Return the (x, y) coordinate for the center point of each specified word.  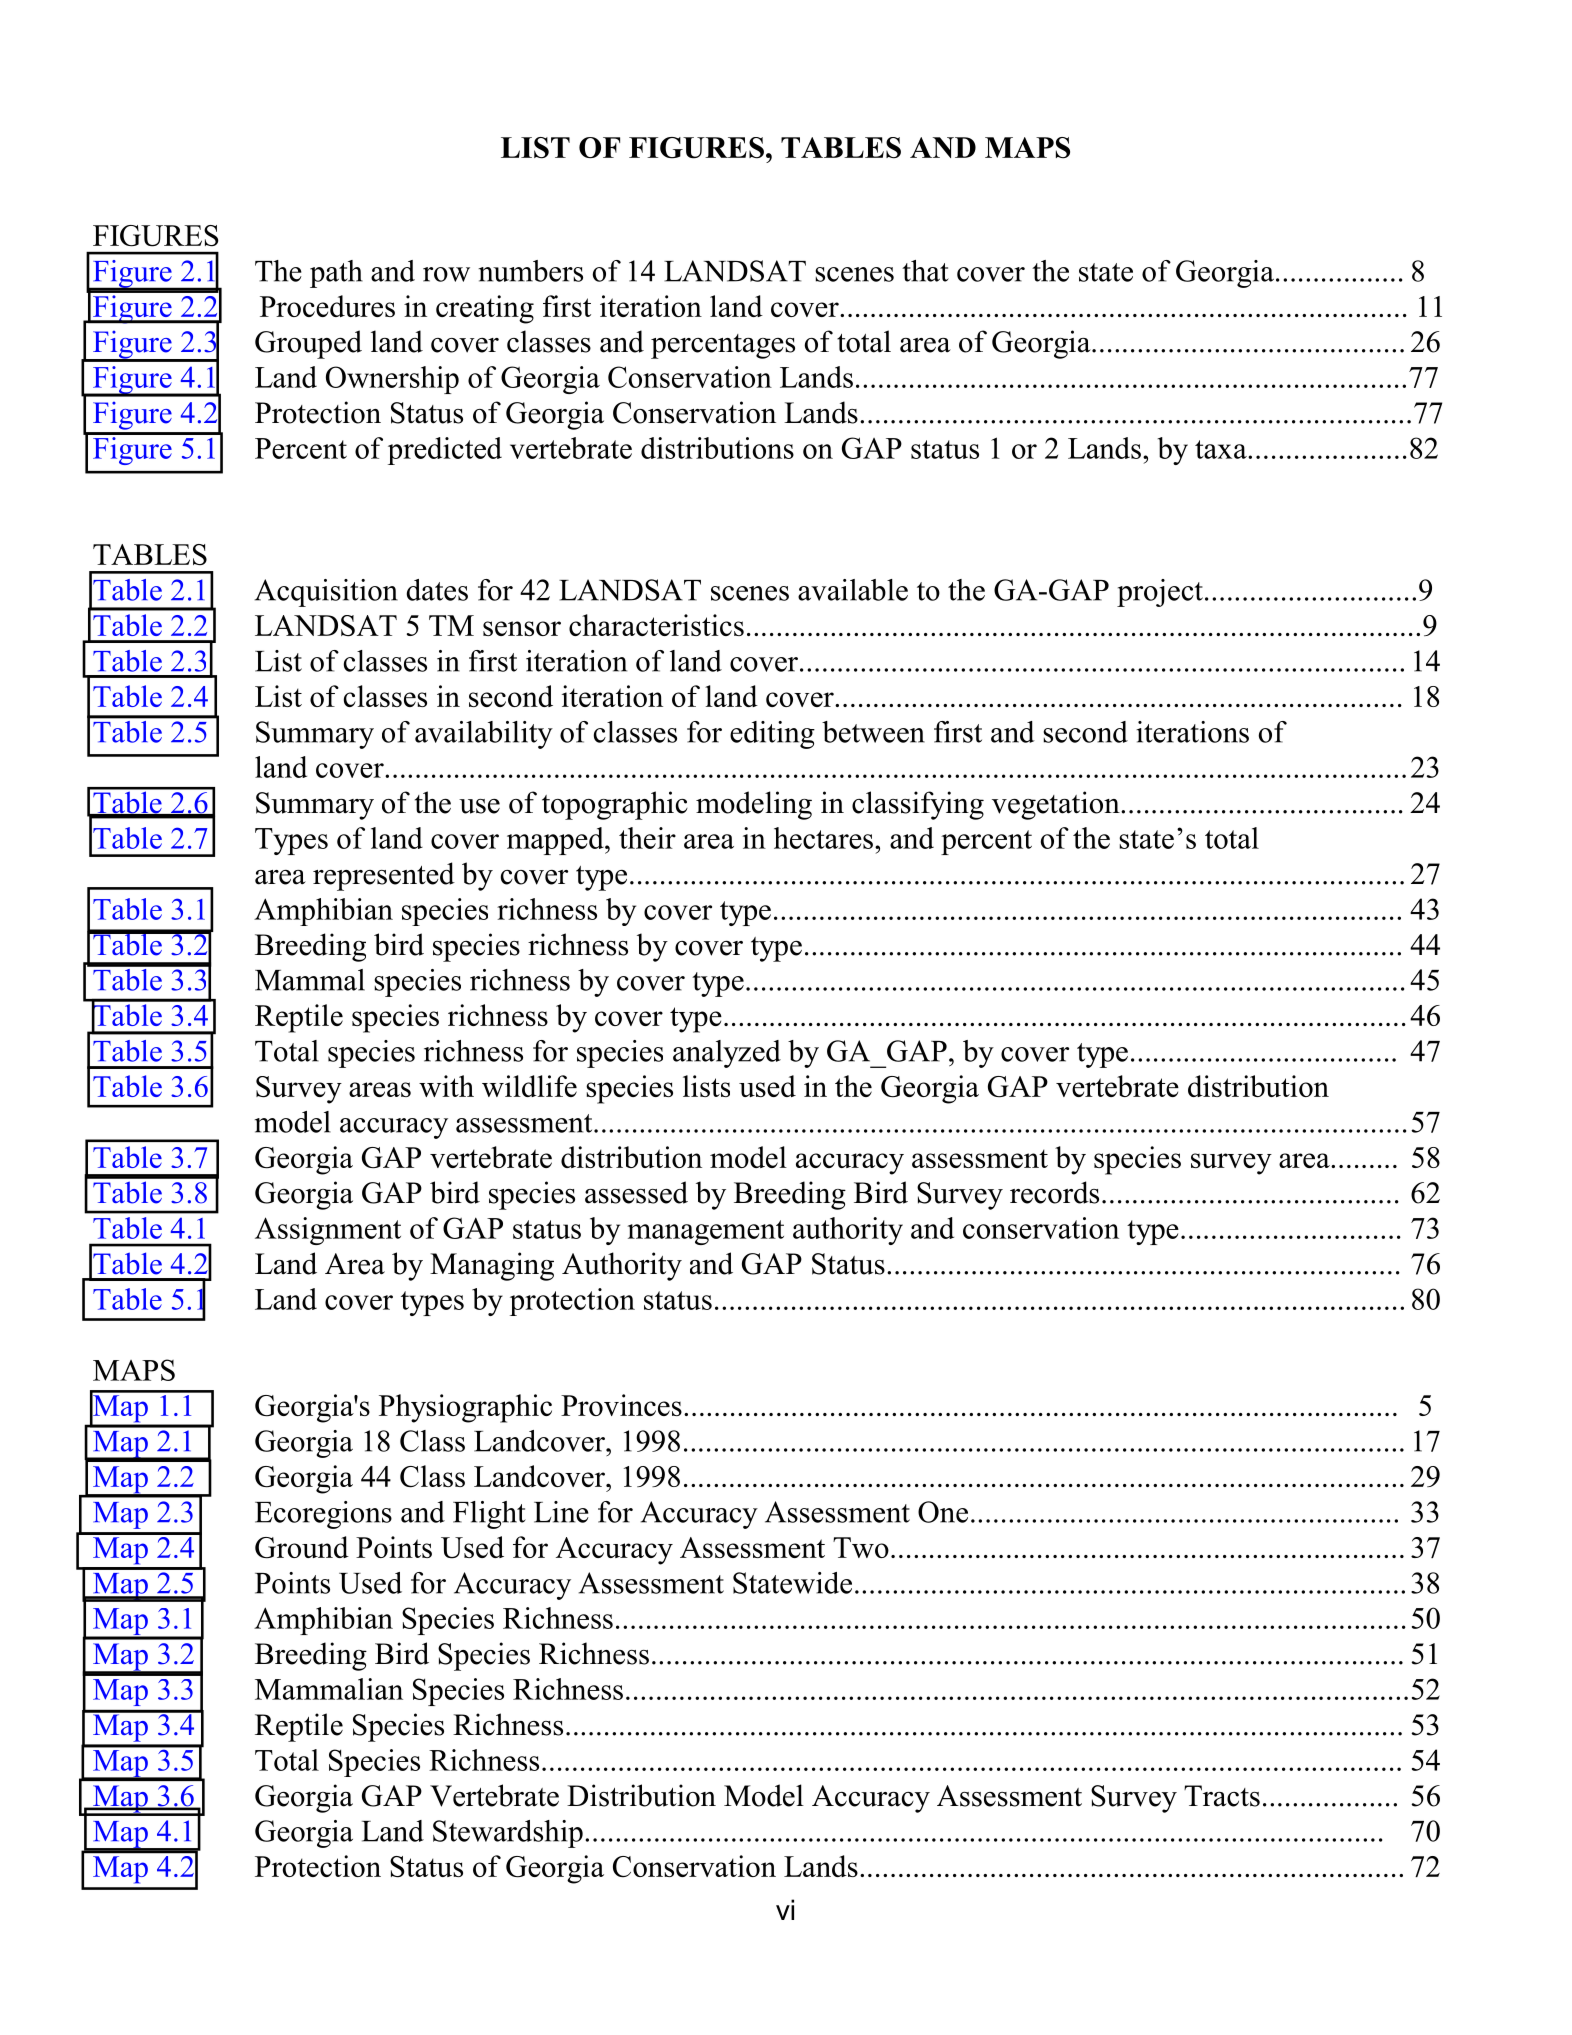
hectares (823, 838)
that (925, 271)
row (446, 274)
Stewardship (508, 1834)
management (705, 1232)
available (853, 590)
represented (384, 876)
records (1054, 1192)
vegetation (1057, 805)
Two (861, 1547)
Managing (492, 1266)
